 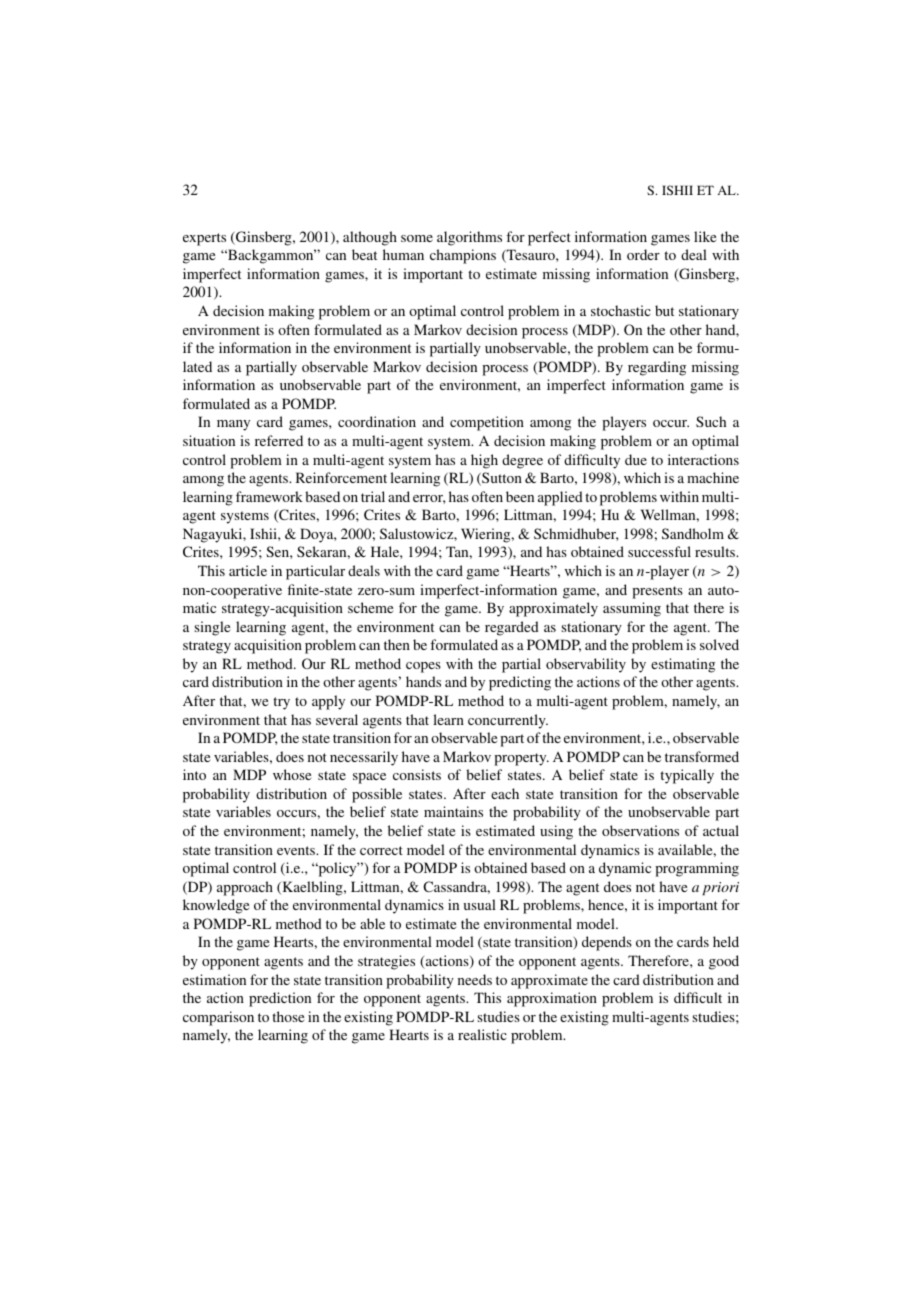 I want to click on been, so click(x=520, y=496).
